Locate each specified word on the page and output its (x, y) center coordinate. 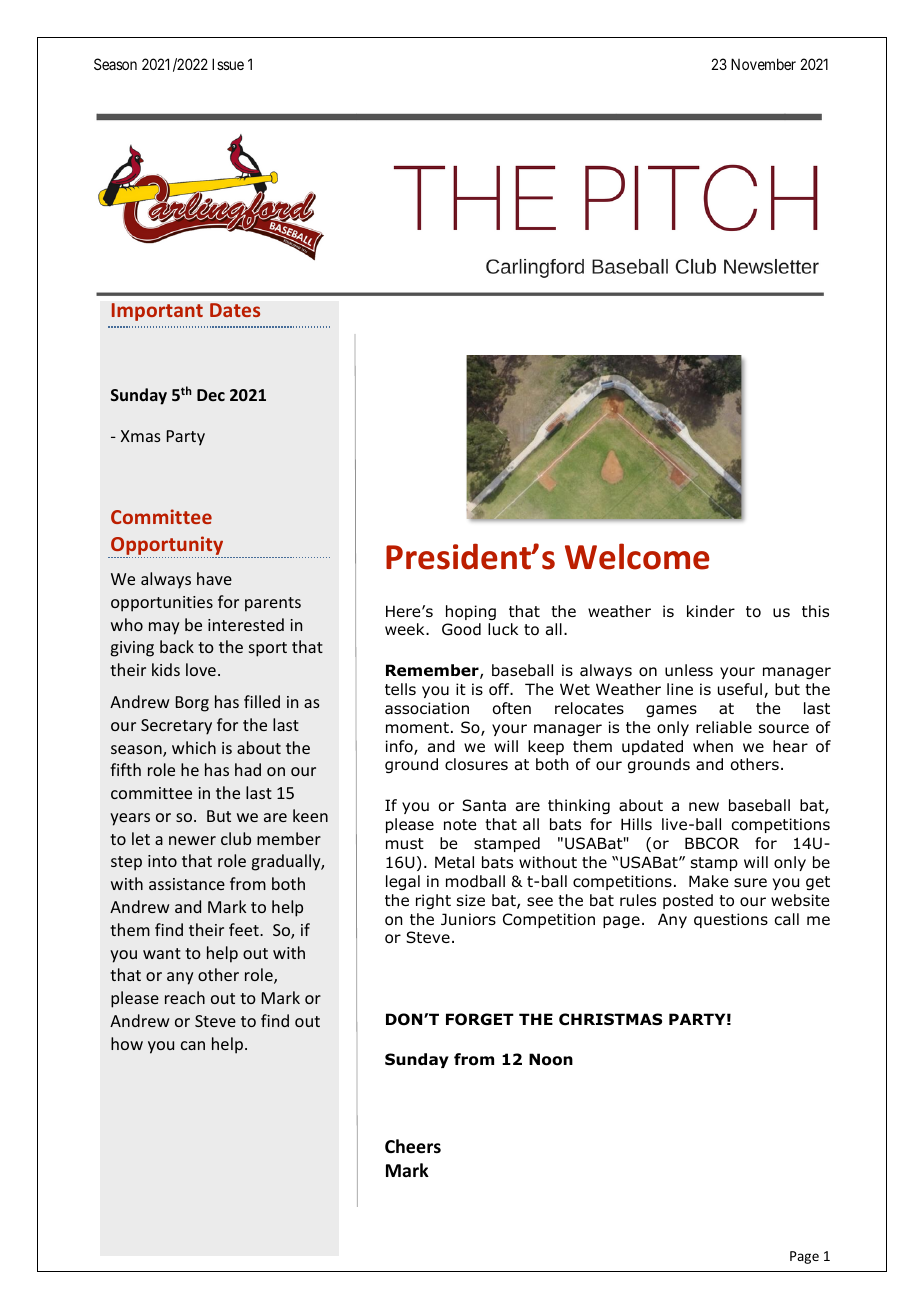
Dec (211, 395)
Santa (484, 805)
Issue (228, 64)
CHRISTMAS (610, 1019)
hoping (471, 612)
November (763, 64)
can (193, 1045)
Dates (235, 310)
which (194, 747)
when (713, 746)
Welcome (637, 556)
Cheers (413, 1146)
